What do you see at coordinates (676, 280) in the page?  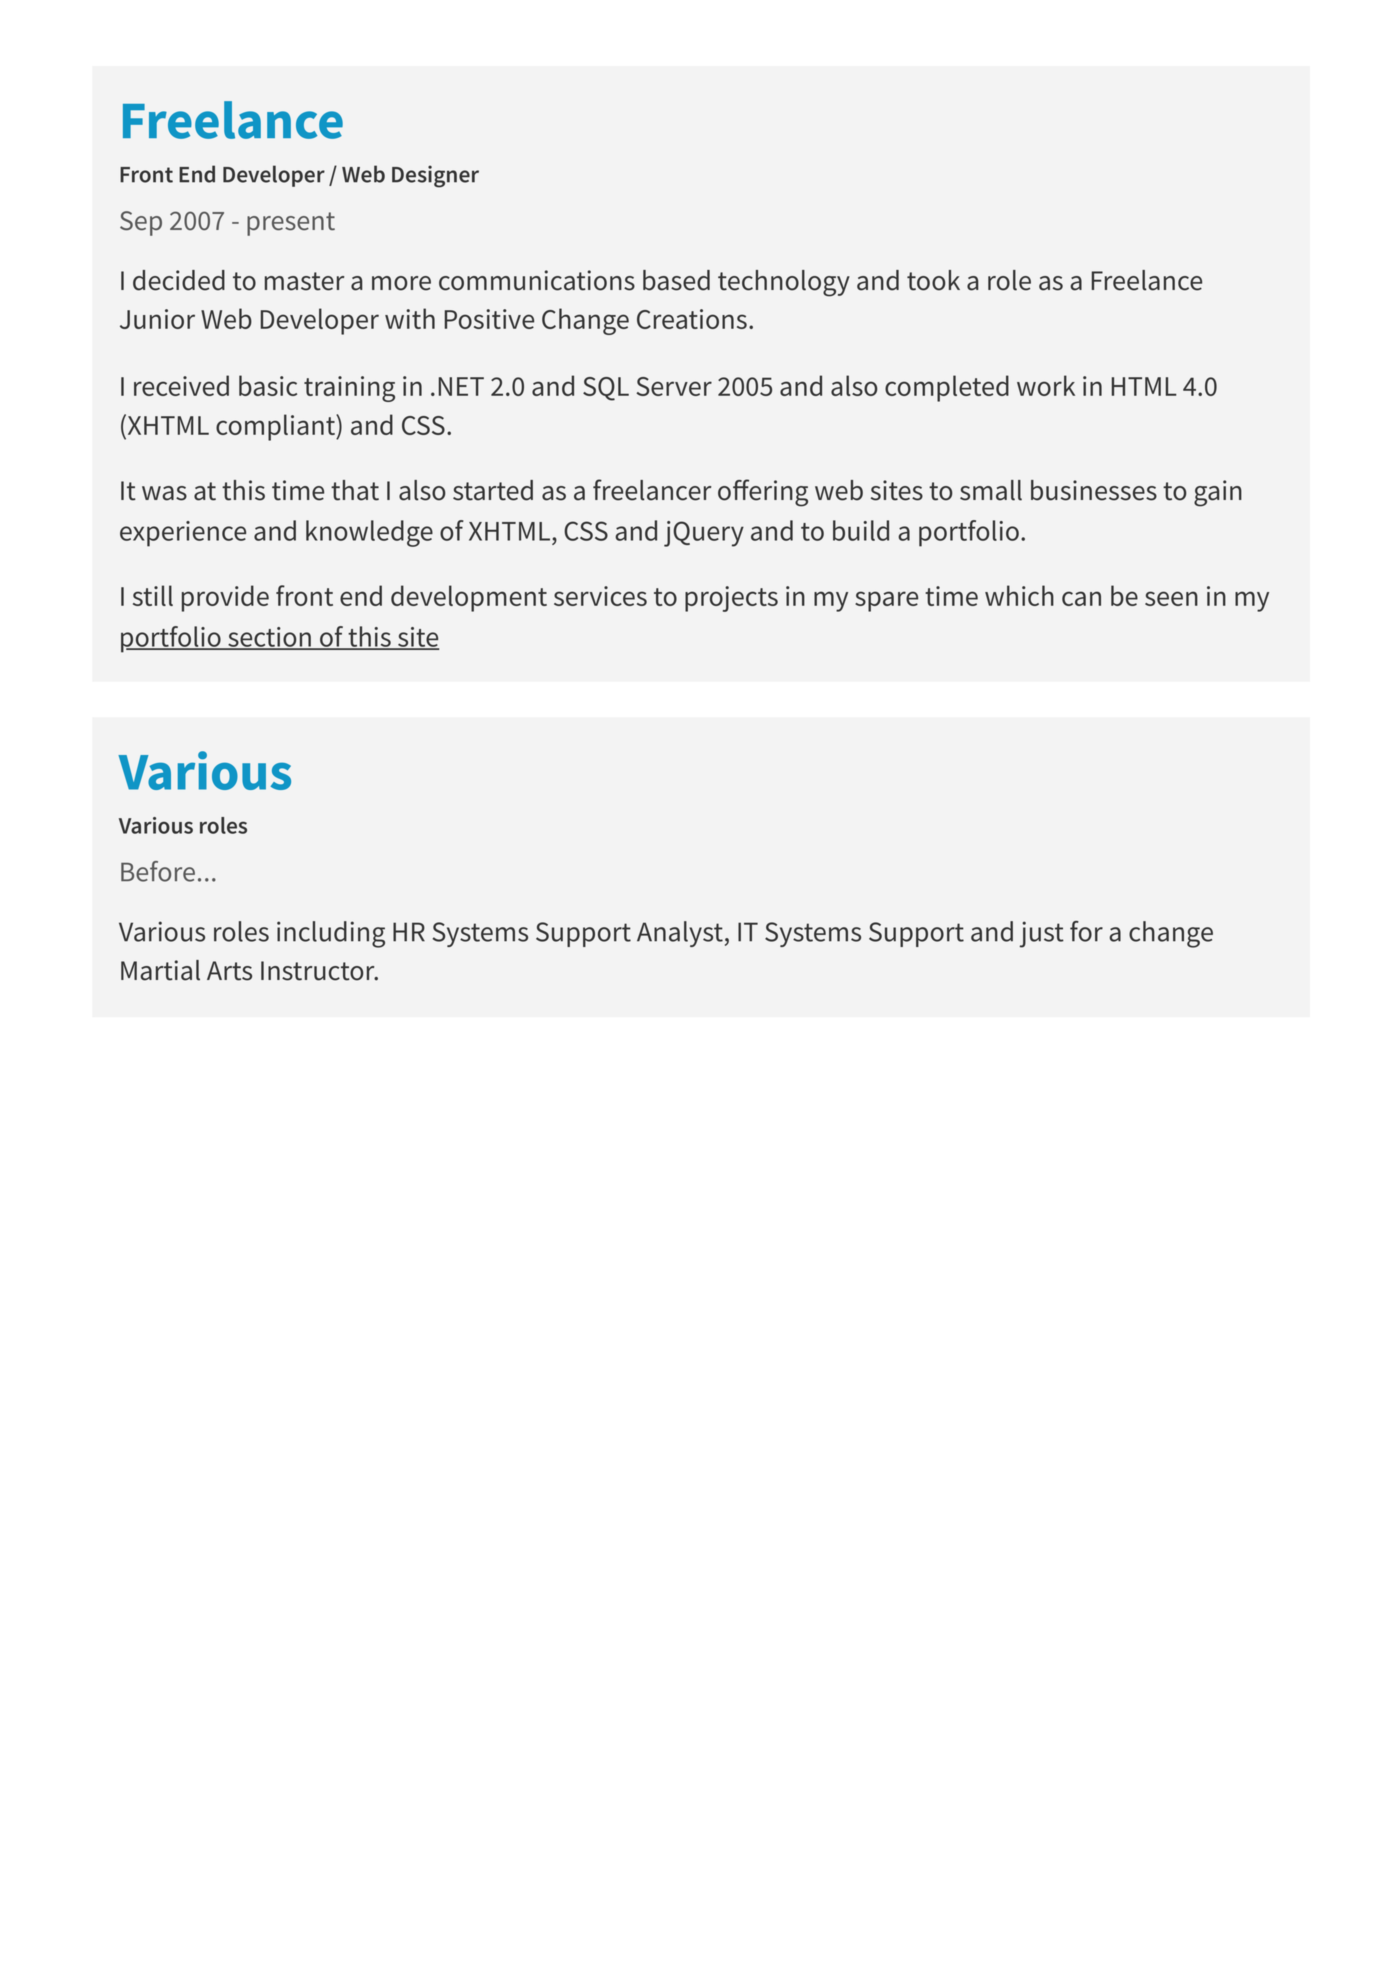 I see `based` at bounding box center [676, 280].
